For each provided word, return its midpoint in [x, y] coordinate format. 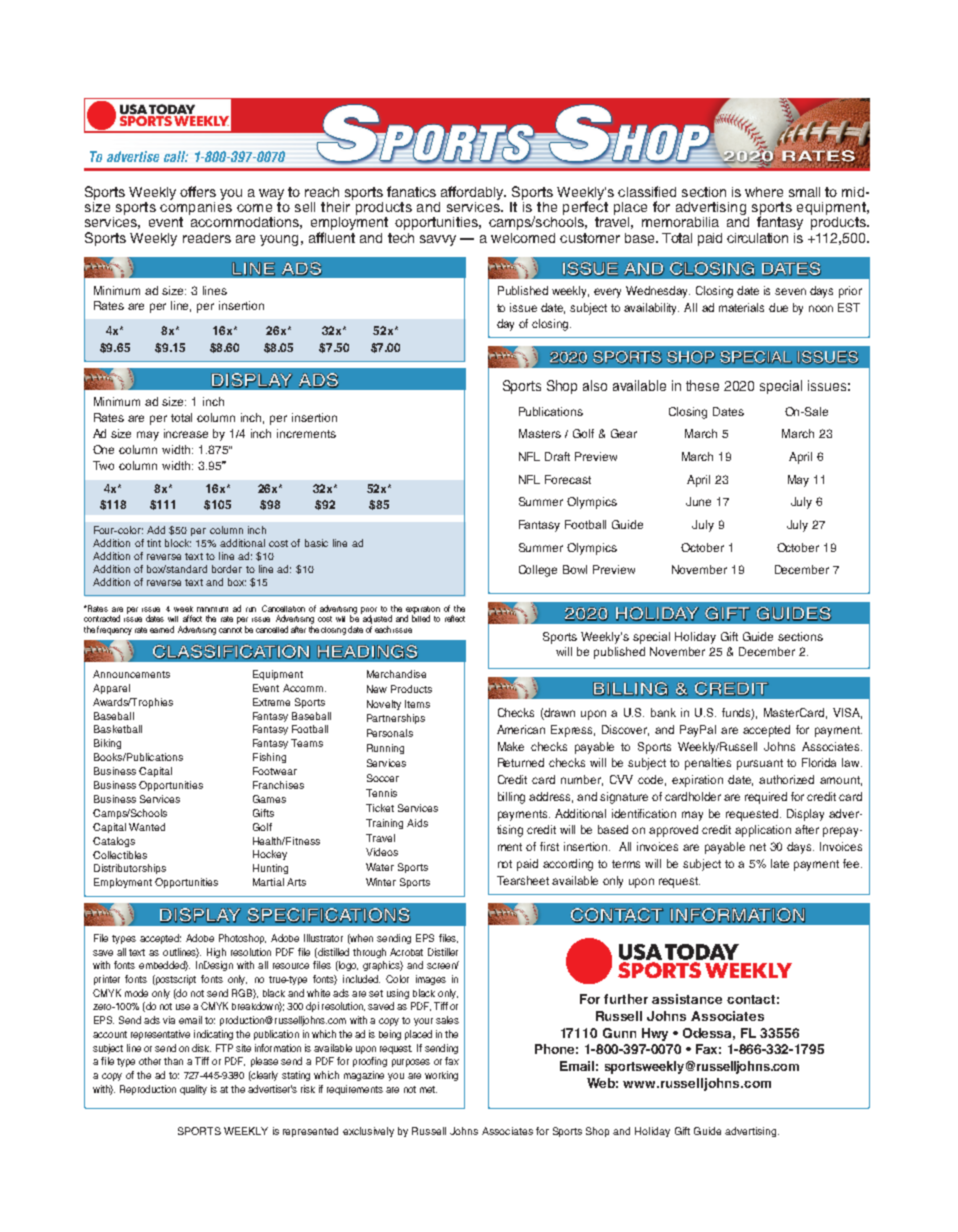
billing [511, 798]
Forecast [568, 479]
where [764, 192]
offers [198, 191]
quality [193, 1090]
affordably [473, 193]
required [766, 798]
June [698, 501]
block [178, 543]
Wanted [147, 827]
